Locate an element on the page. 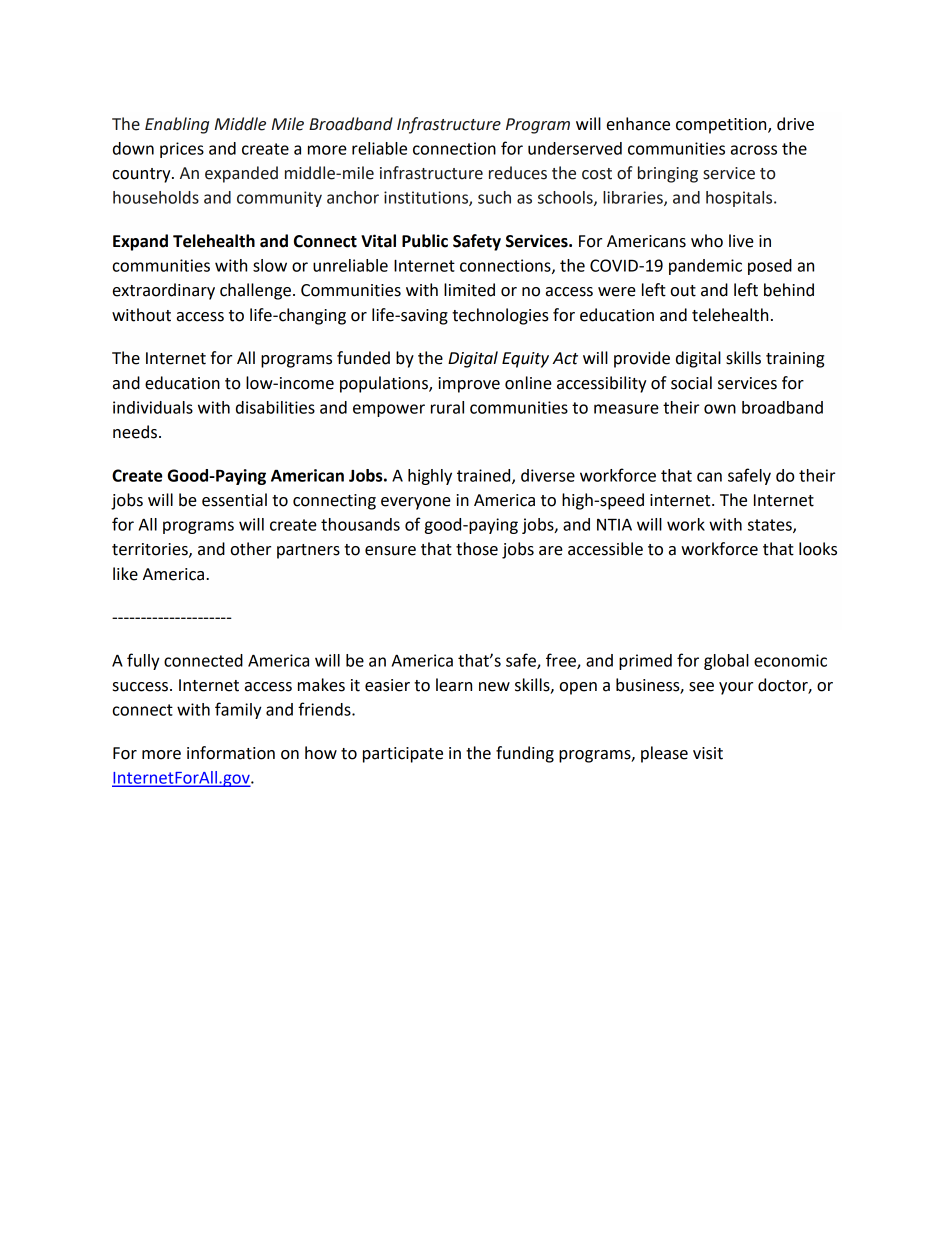 This image has width=952, height=1233. information is located at coordinates (231, 753).
